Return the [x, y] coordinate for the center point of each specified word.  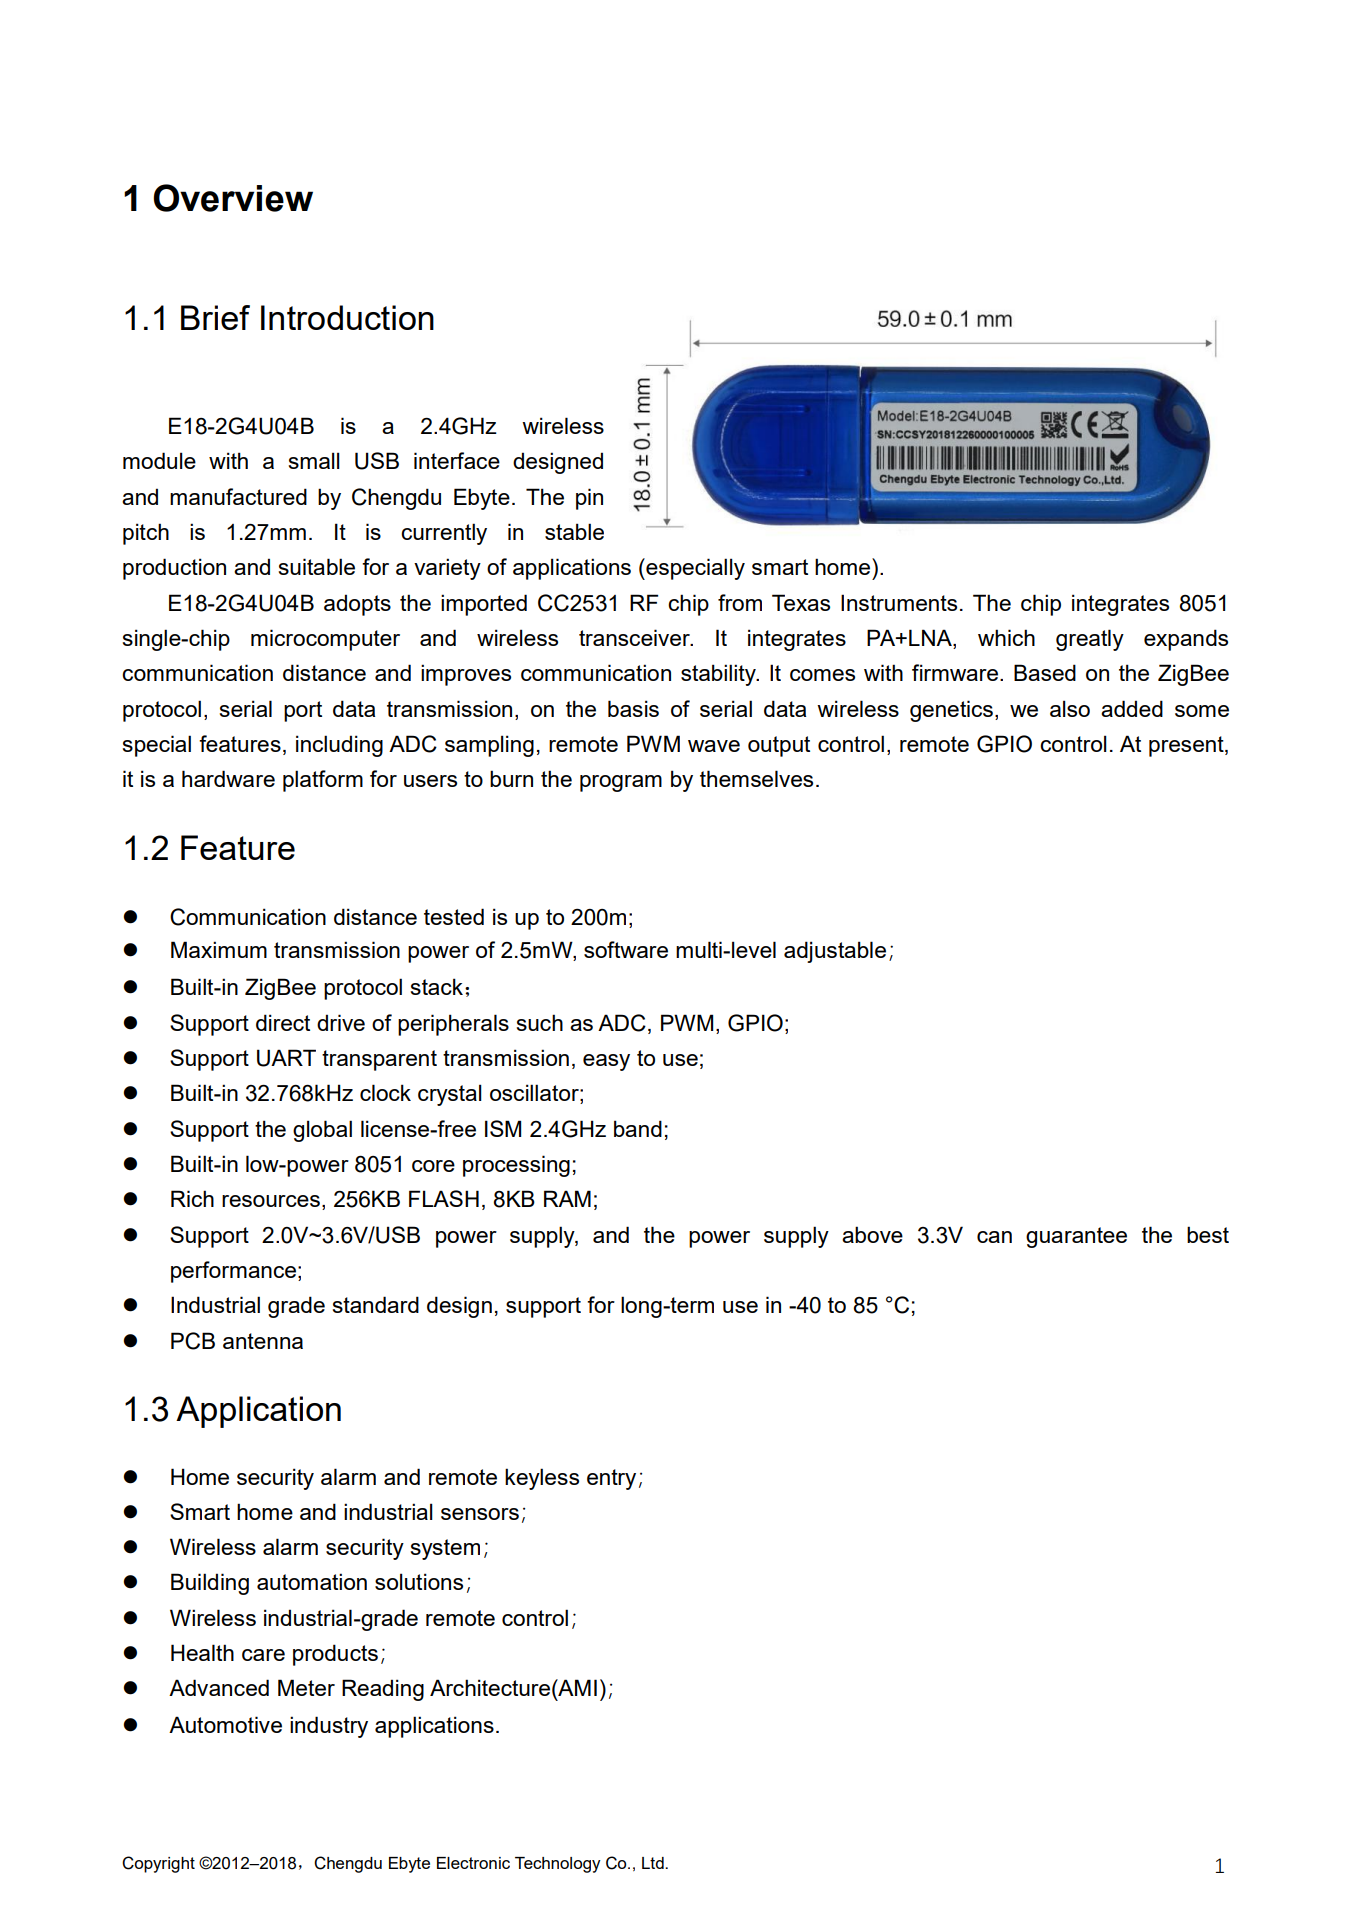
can [994, 1237]
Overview [233, 198]
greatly [1090, 640]
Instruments [899, 602]
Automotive [225, 1724]
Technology [558, 1865]
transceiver [635, 637]
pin [589, 499]
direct [283, 1022]
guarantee [1076, 1237]
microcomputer [325, 640]
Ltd [654, 1863]
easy [606, 1062]
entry [611, 1479]
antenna [263, 1341]
